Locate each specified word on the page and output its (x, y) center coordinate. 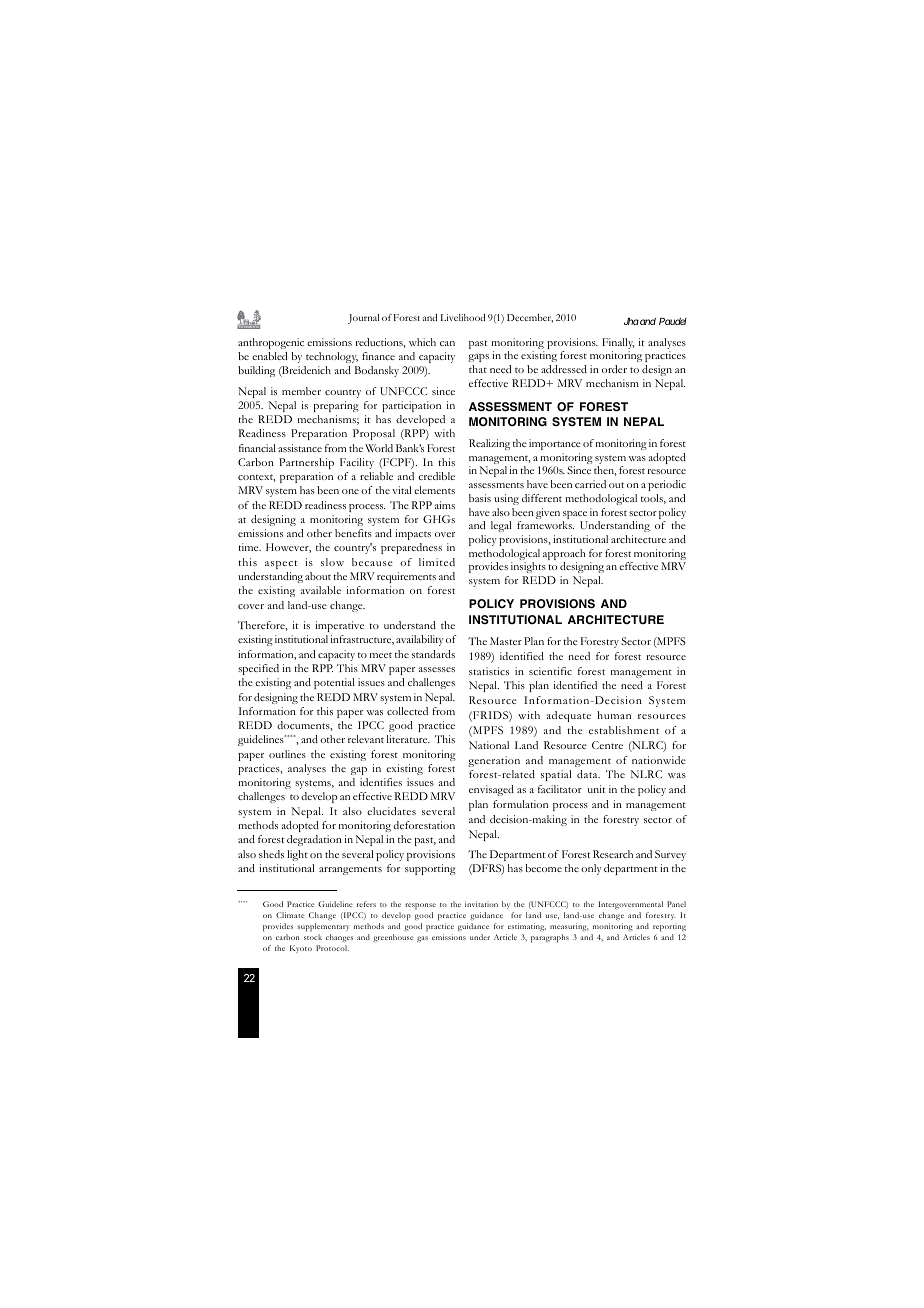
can (447, 343)
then (605, 471)
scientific (550, 671)
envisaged (491, 790)
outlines (287, 754)
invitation (481, 904)
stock (313, 937)
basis (480, 498)
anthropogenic (271, 343)
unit (597, 789)
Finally (618, 343)
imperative (339, 626)
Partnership (306, 463)
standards (433, 654)
